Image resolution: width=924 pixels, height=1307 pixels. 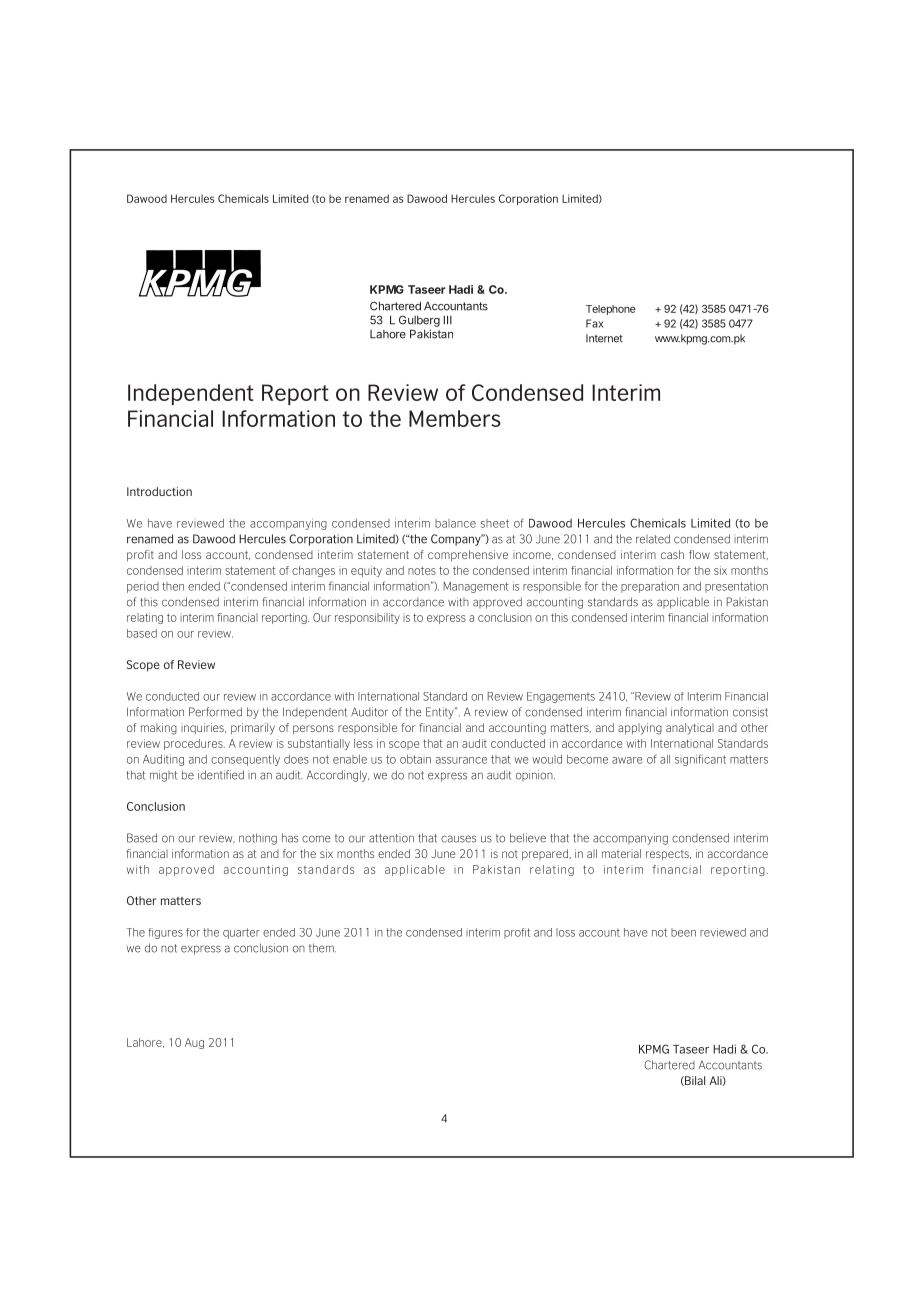 What do you see at coordinates (604, 338) in the document?
I see `Internet` at bounding box center [604, 338].
